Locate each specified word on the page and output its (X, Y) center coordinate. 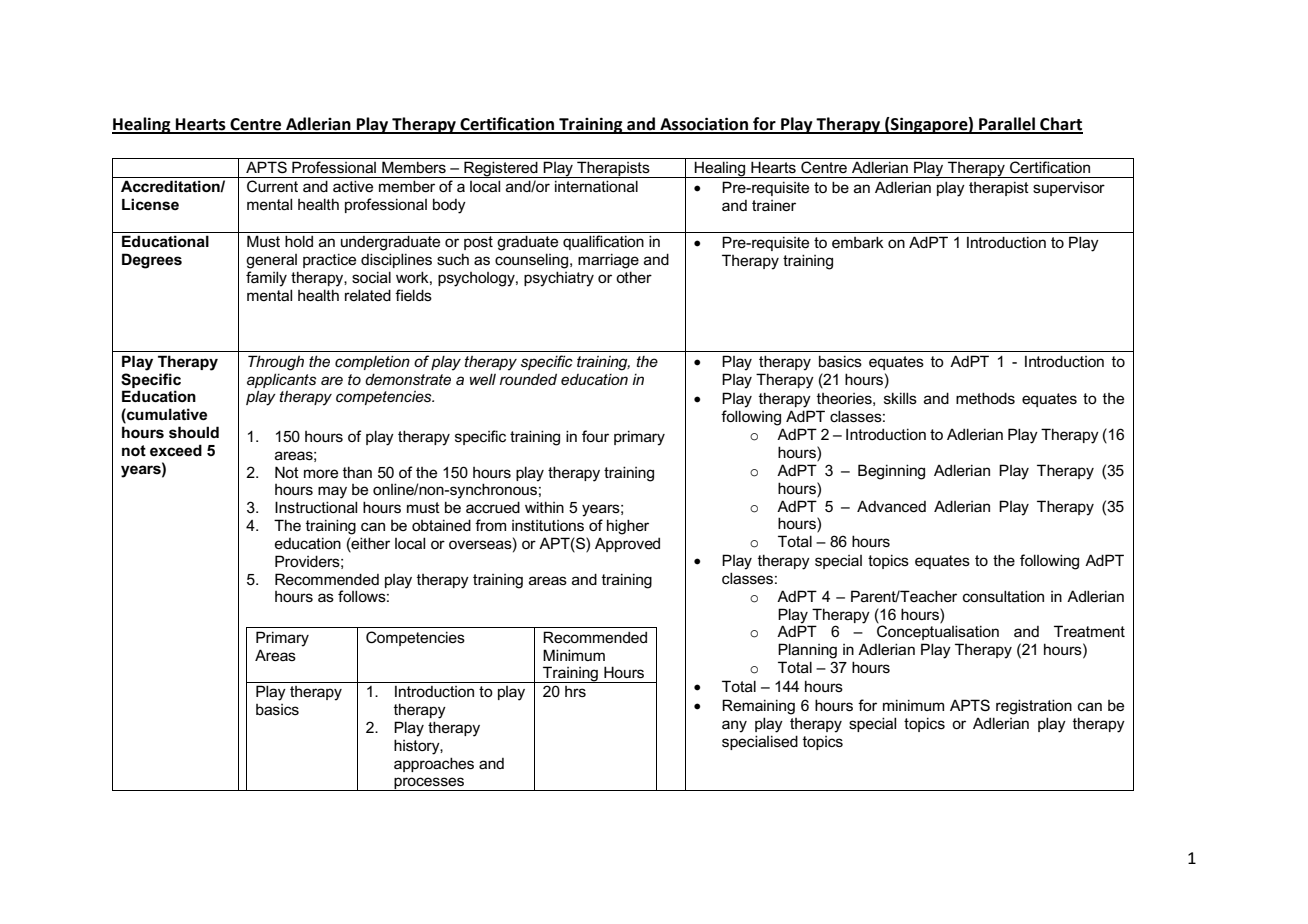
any (734, 726)
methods (985, 398)
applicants (281, 380)
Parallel (1007, 125)
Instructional (316, 507)
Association (704, 125)
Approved (627, 544)
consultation (1003, 596)
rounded (528, 379)
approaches (434, 764)
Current (272, 186)
